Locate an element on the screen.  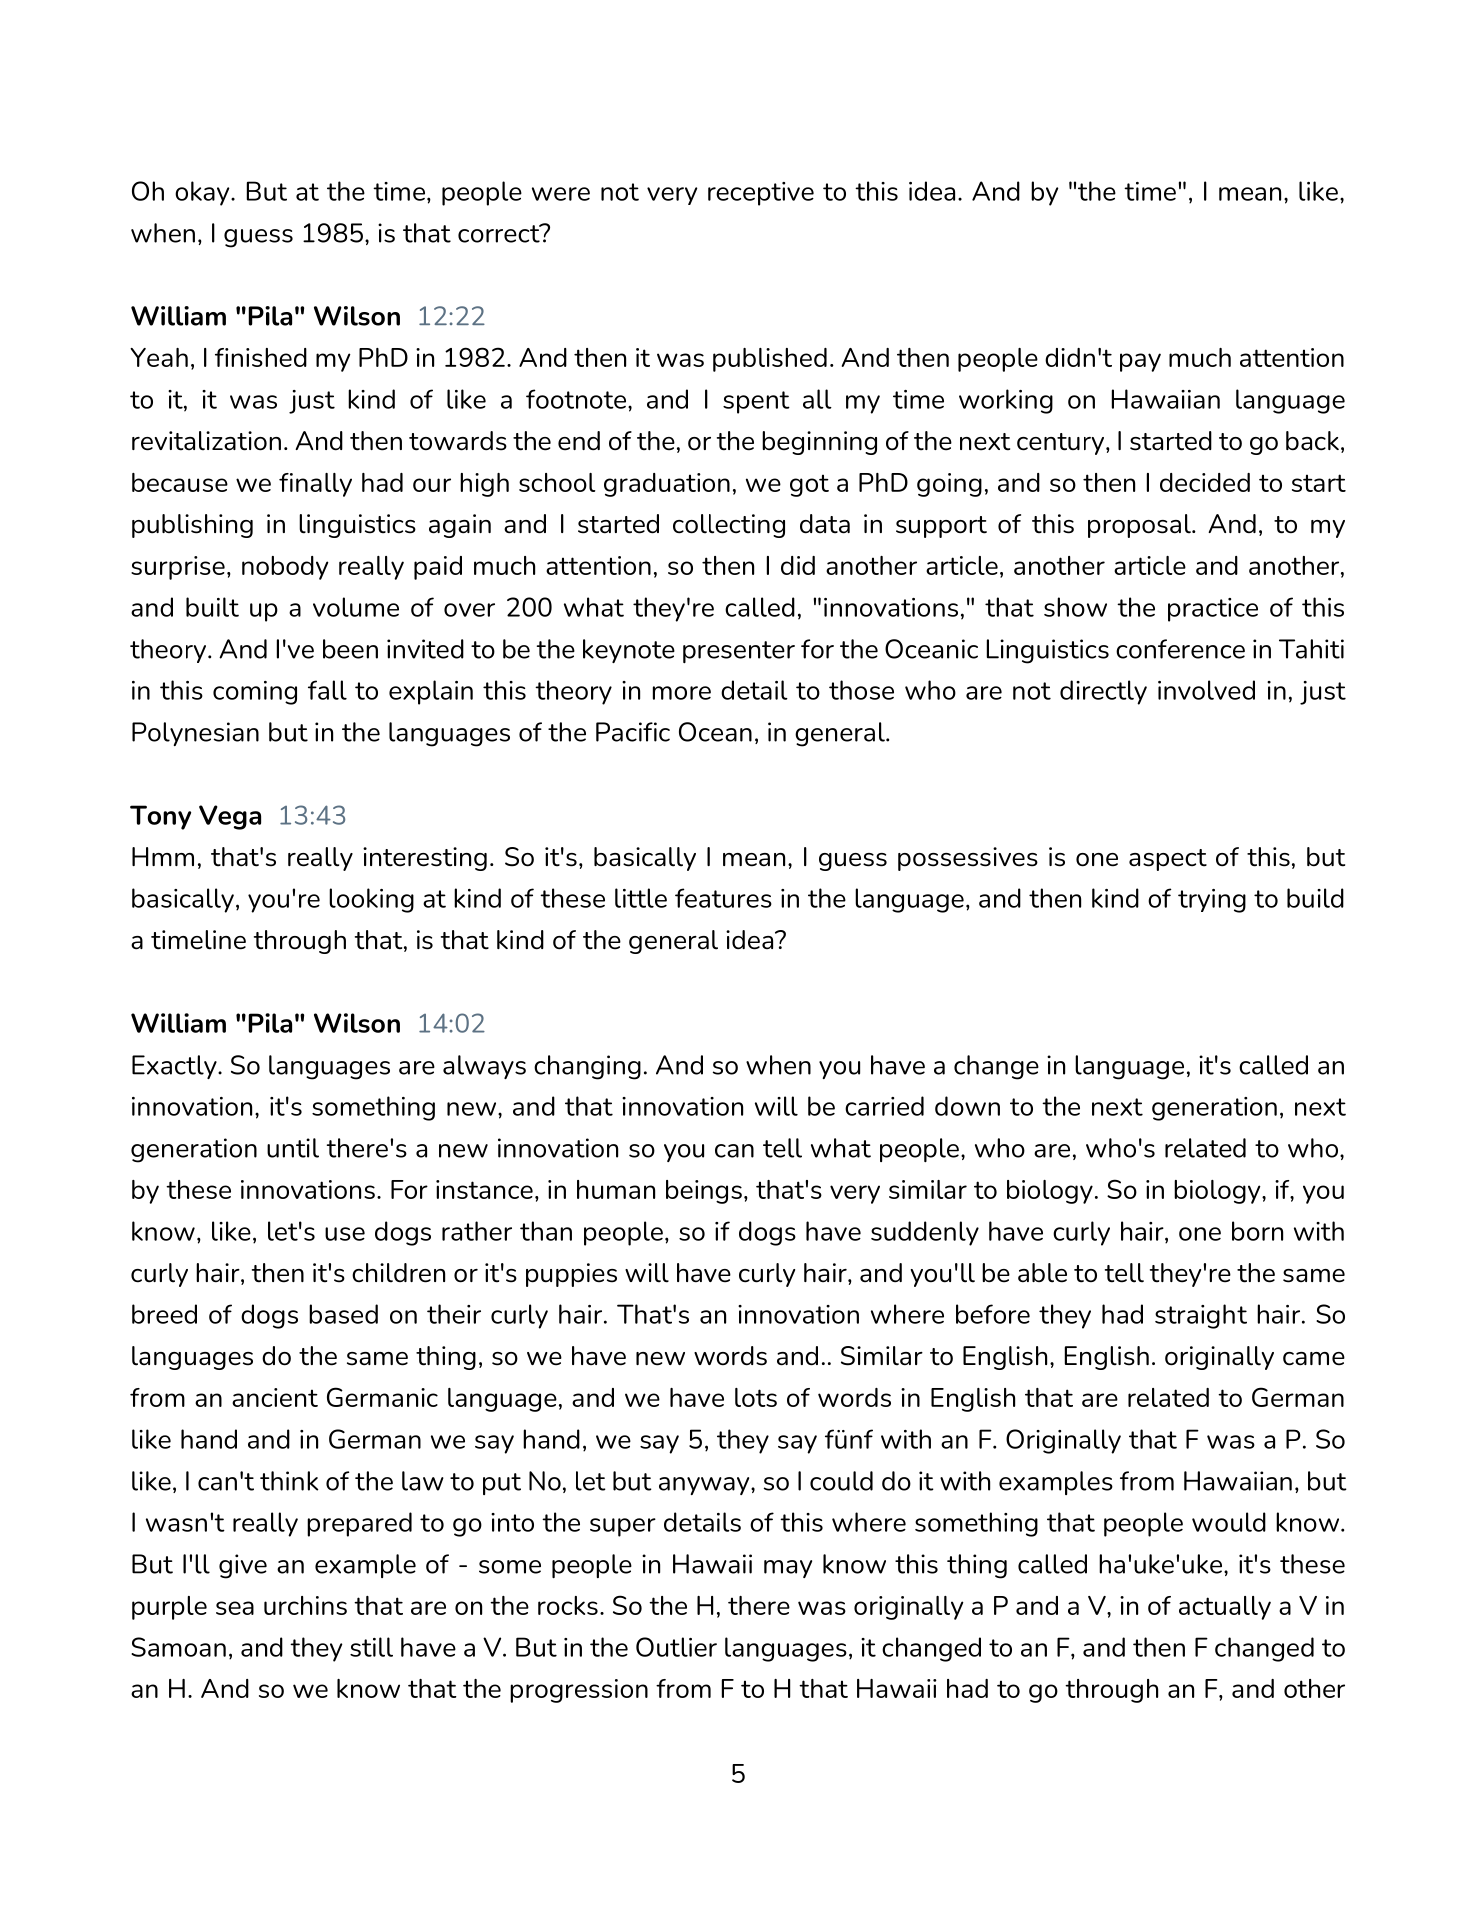
fall is located at coordinates (327, 690).
